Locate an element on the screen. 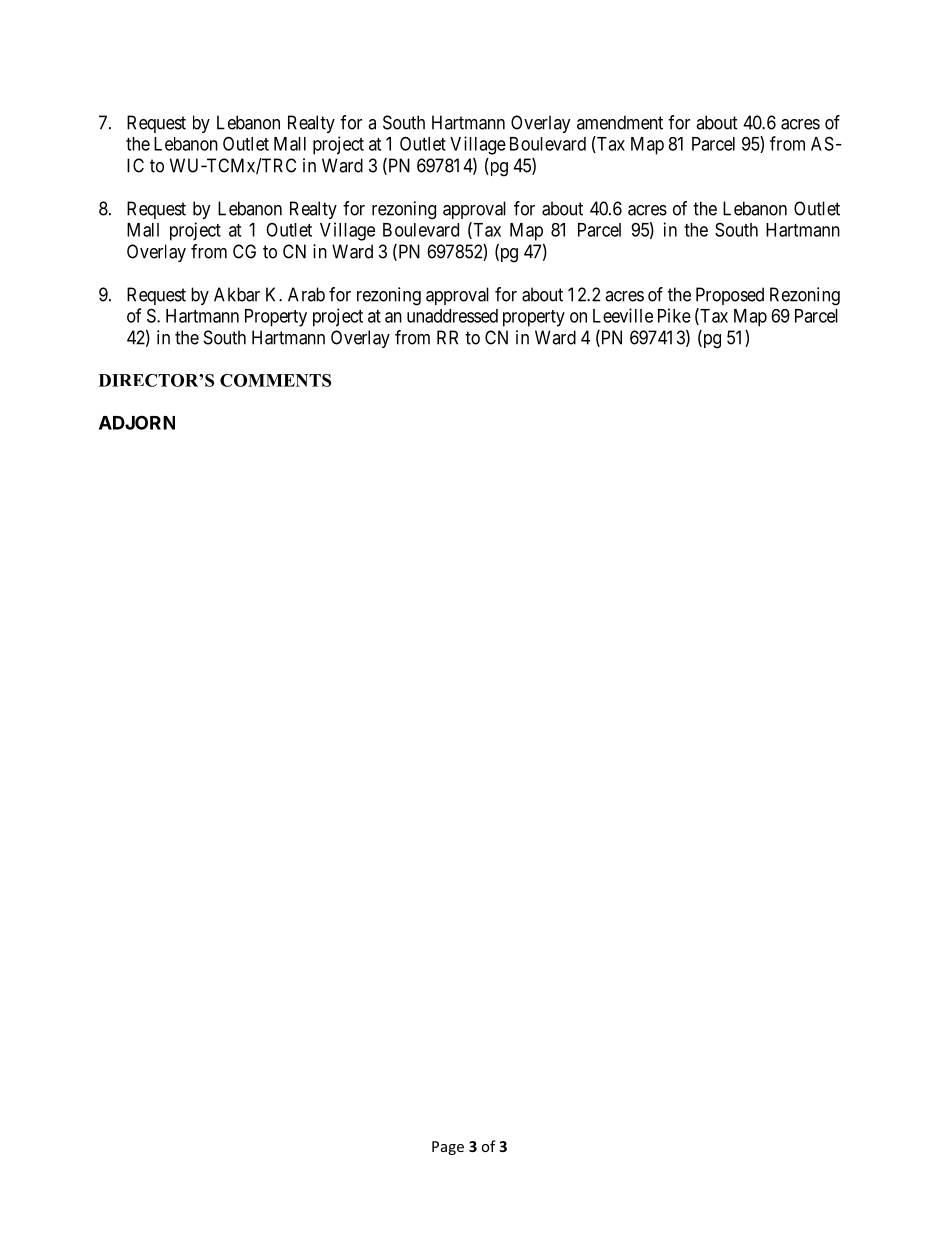 This screenshot has height=1233, width=952. Arab is located at coordinates (306, 294).
